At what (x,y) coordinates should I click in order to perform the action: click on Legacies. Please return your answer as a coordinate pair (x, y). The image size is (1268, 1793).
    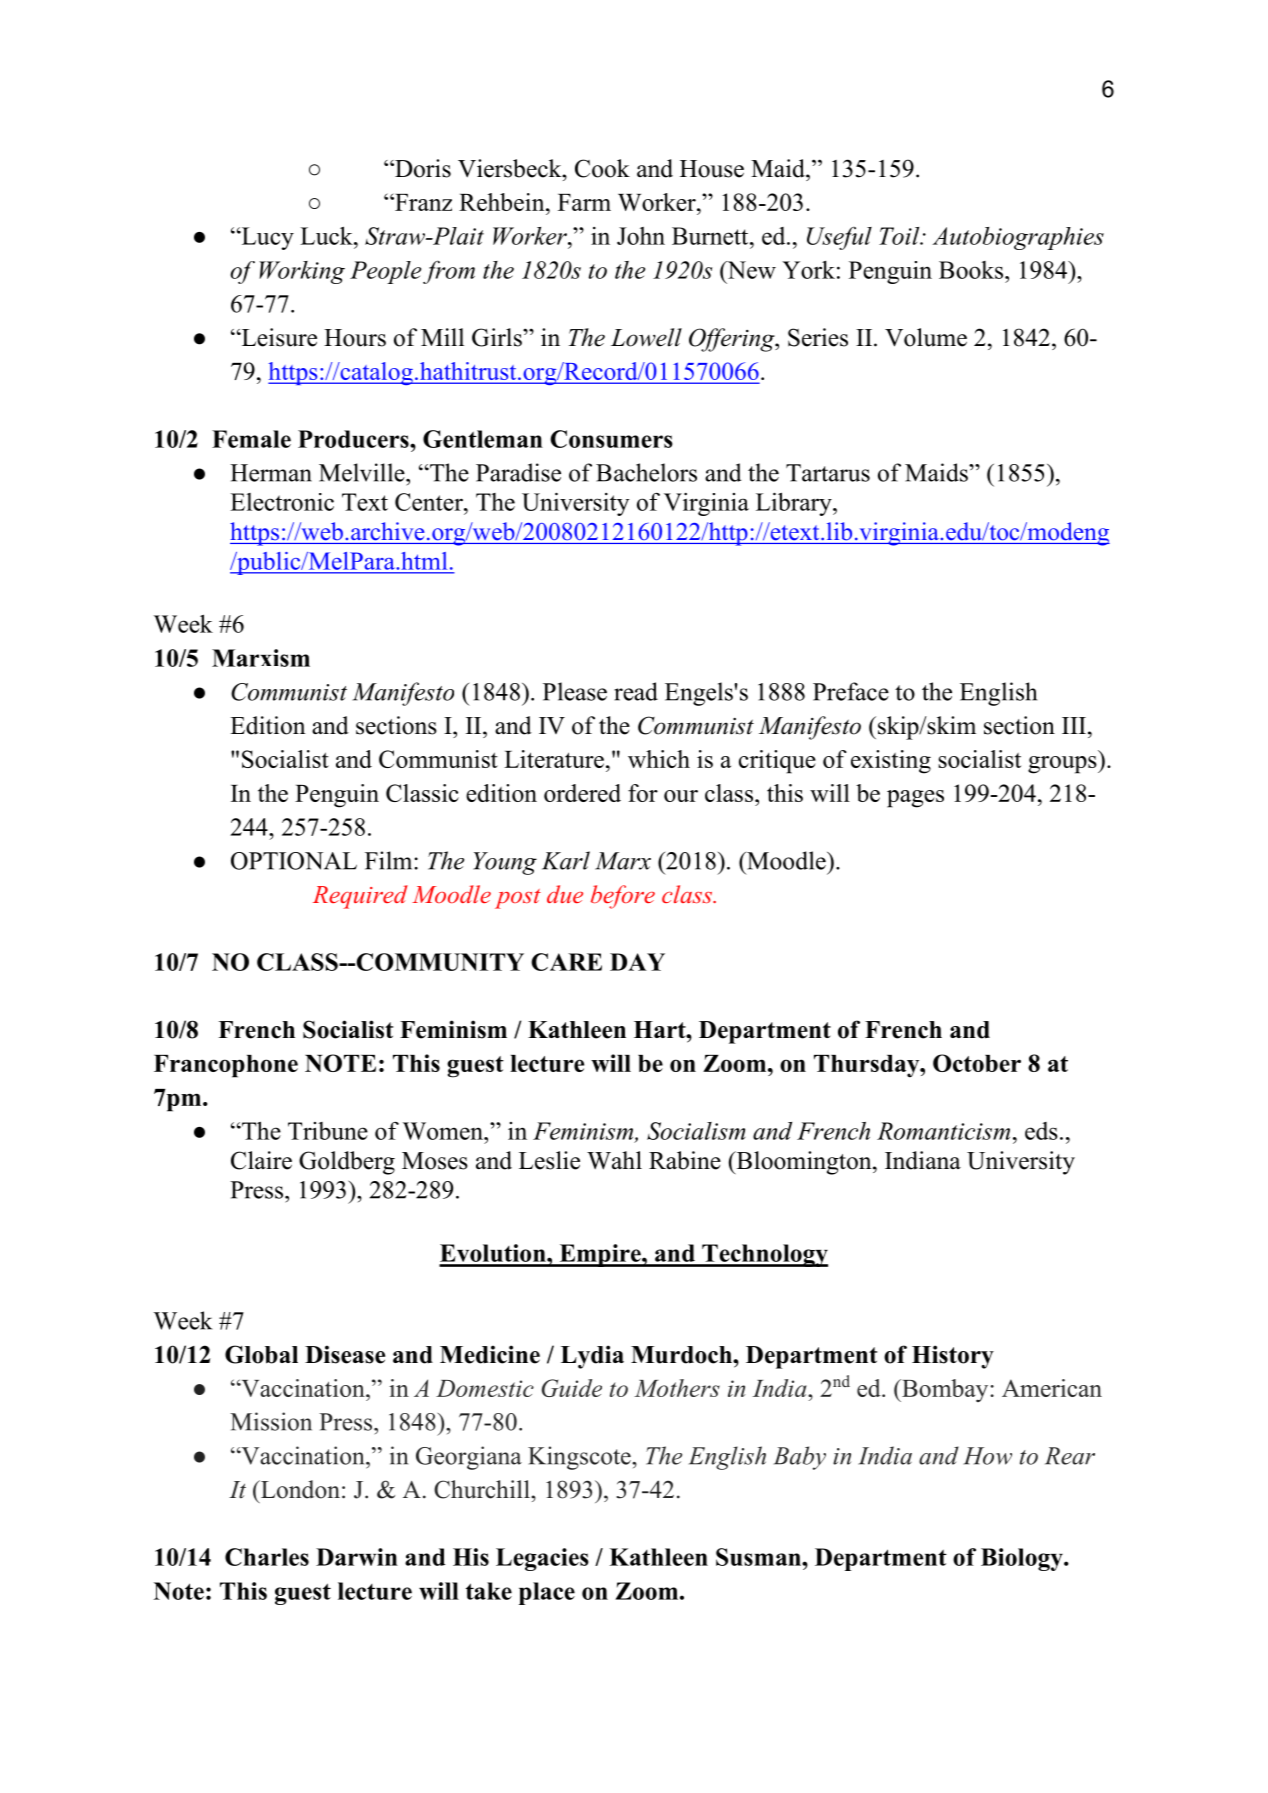
    Looking at the image, I should click on (542, 1559).
